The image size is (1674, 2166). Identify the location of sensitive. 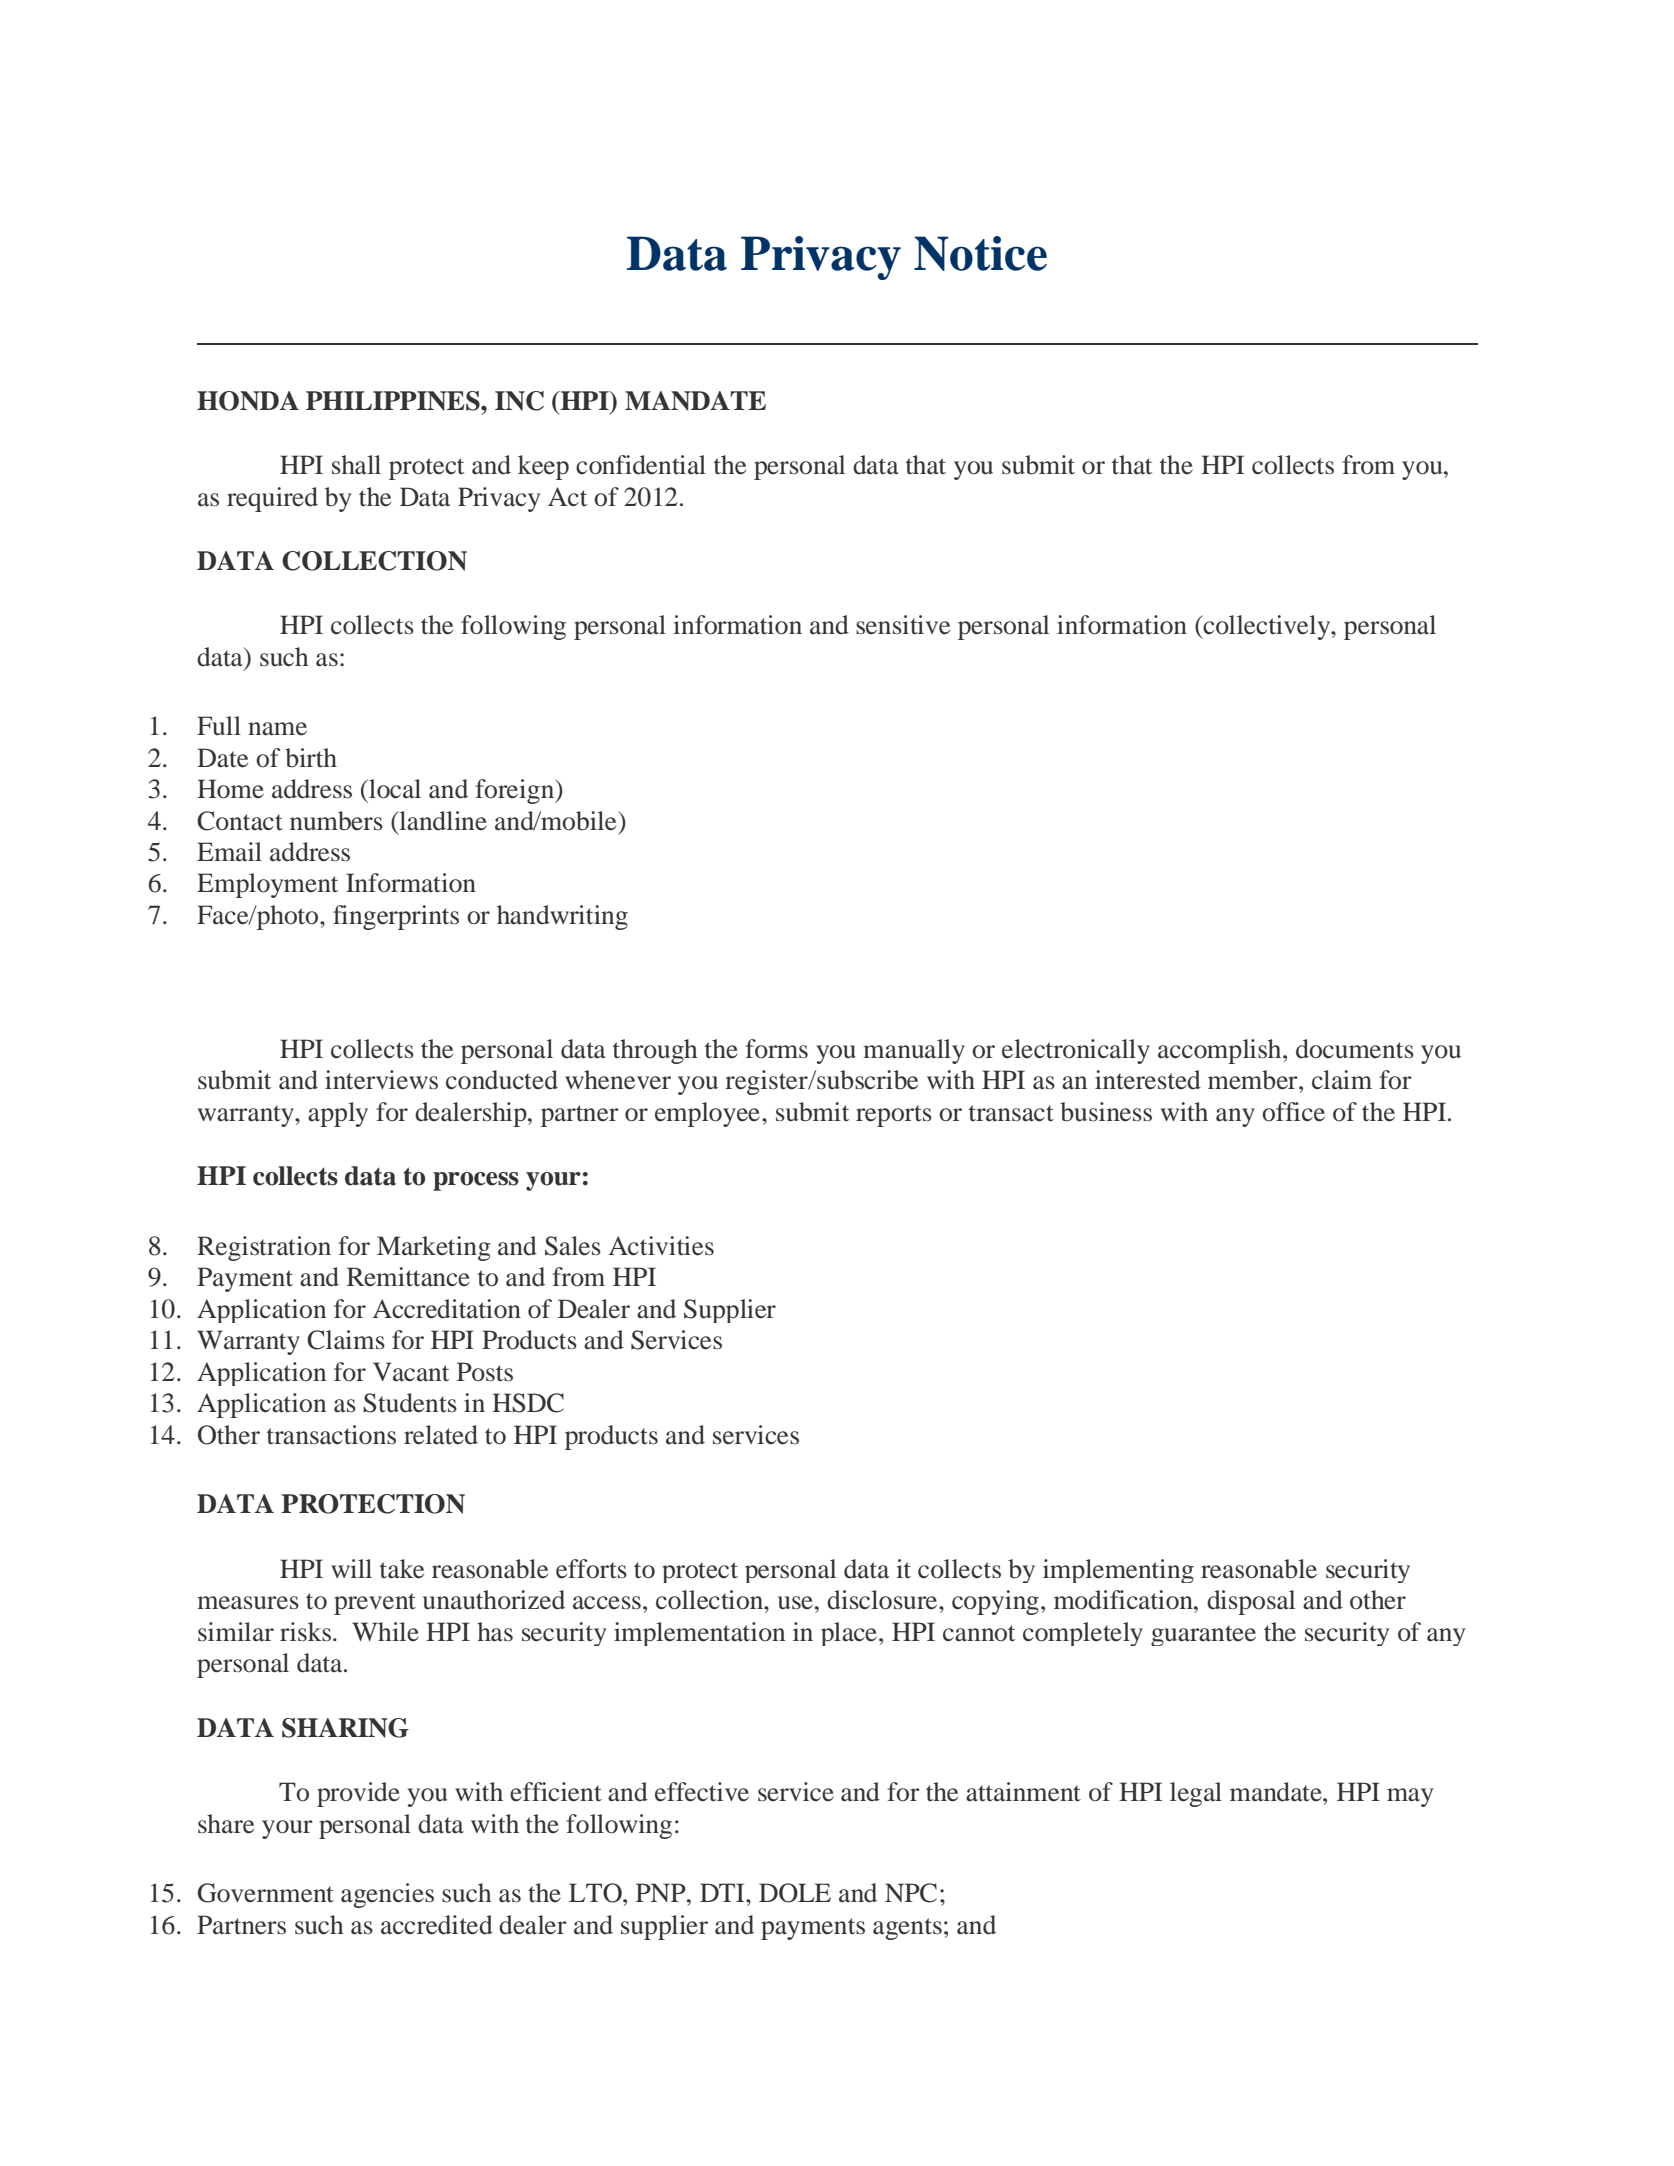
(903, 625).
